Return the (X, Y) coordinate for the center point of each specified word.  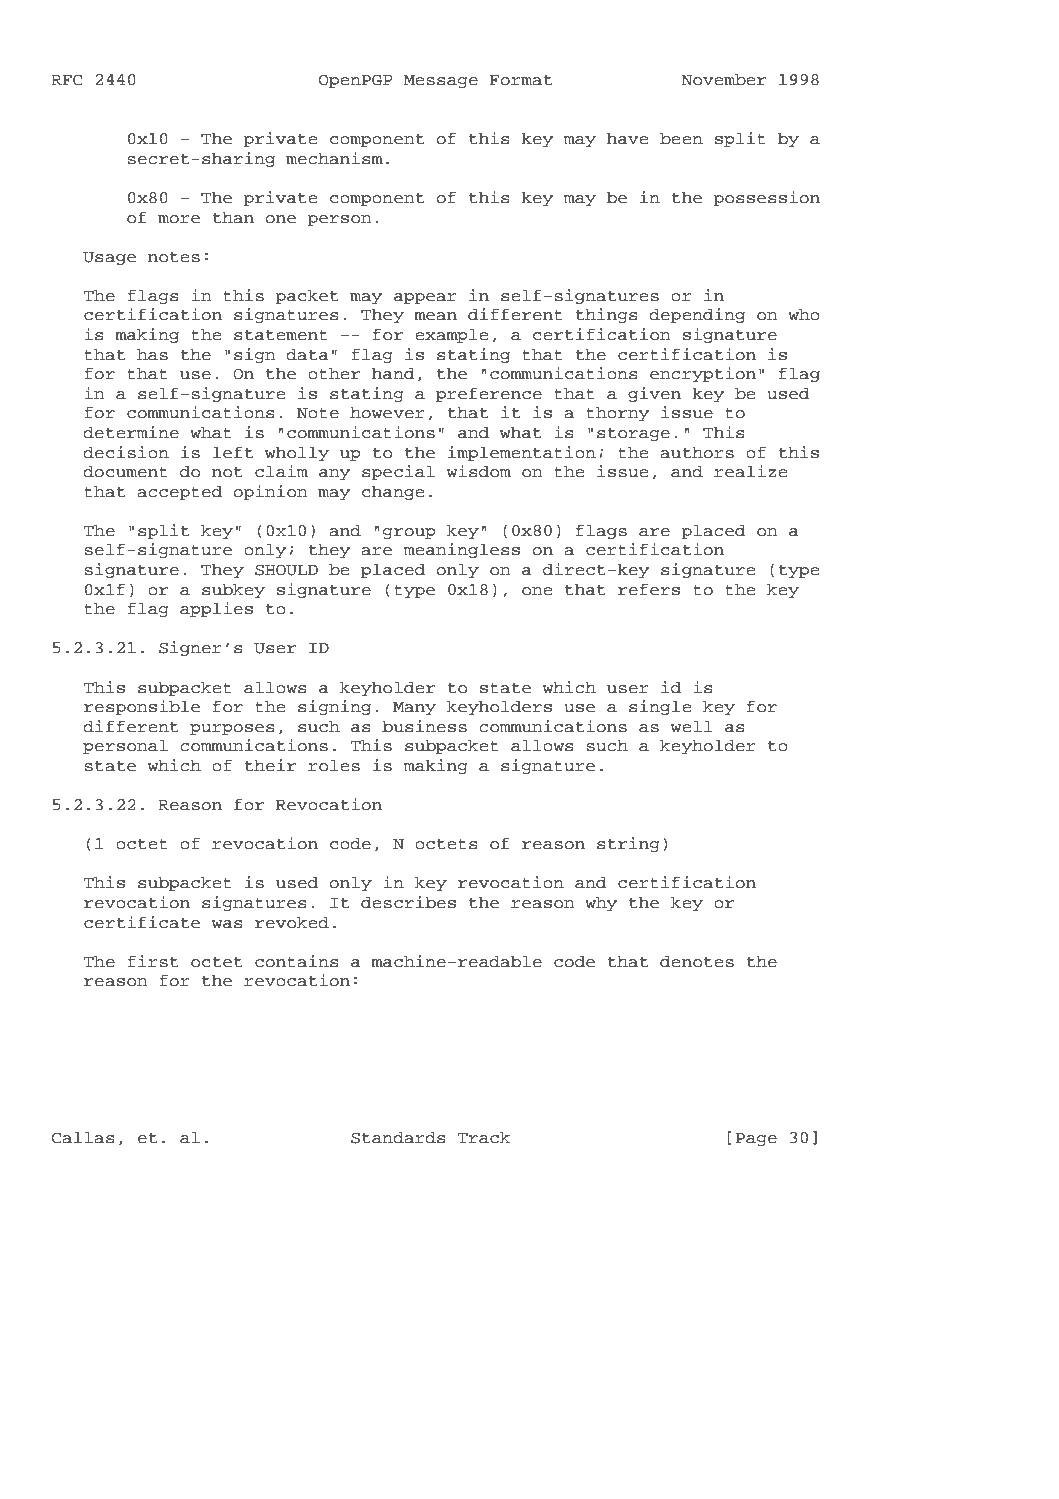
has (152, 354)
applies (216, 609)
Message (441, 81)
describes (408, 902)
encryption (703, 374)
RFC (67, 80)
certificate (142, 922)
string (628, 844)
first (153, 961)
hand (393, 373)
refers (649, 590)
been (681, 138)
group (409, 533)
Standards (398, 1137)
